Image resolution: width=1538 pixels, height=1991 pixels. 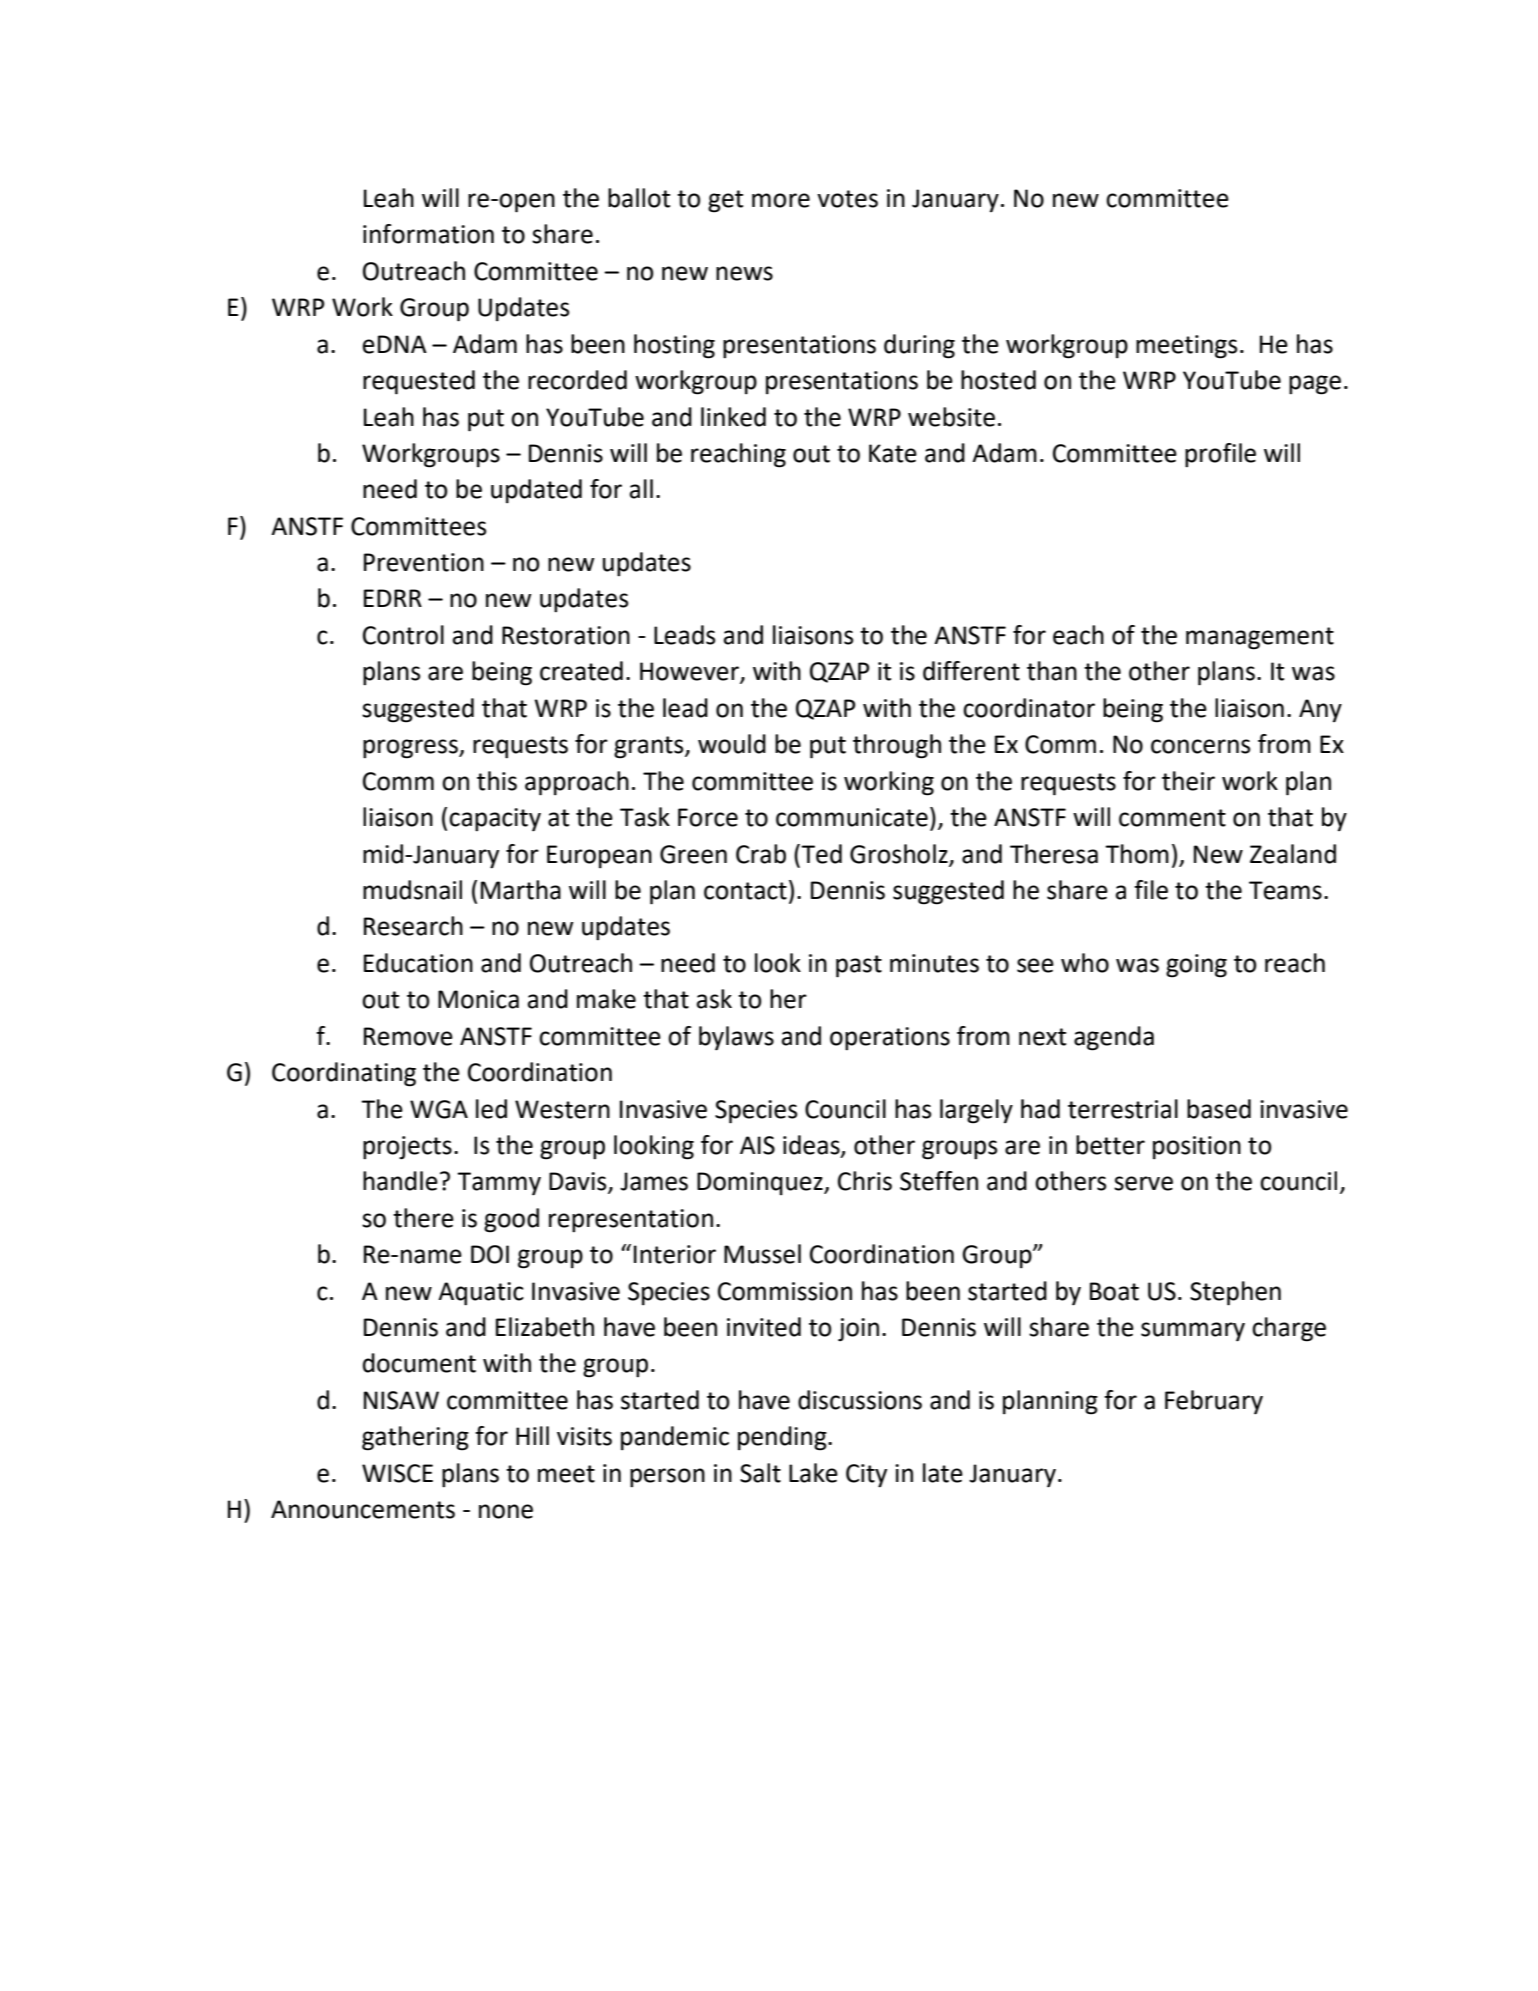 What do you see at coordinates (424, 562) in the image?
I see `Prevention` at bounding box center [424, 562].
